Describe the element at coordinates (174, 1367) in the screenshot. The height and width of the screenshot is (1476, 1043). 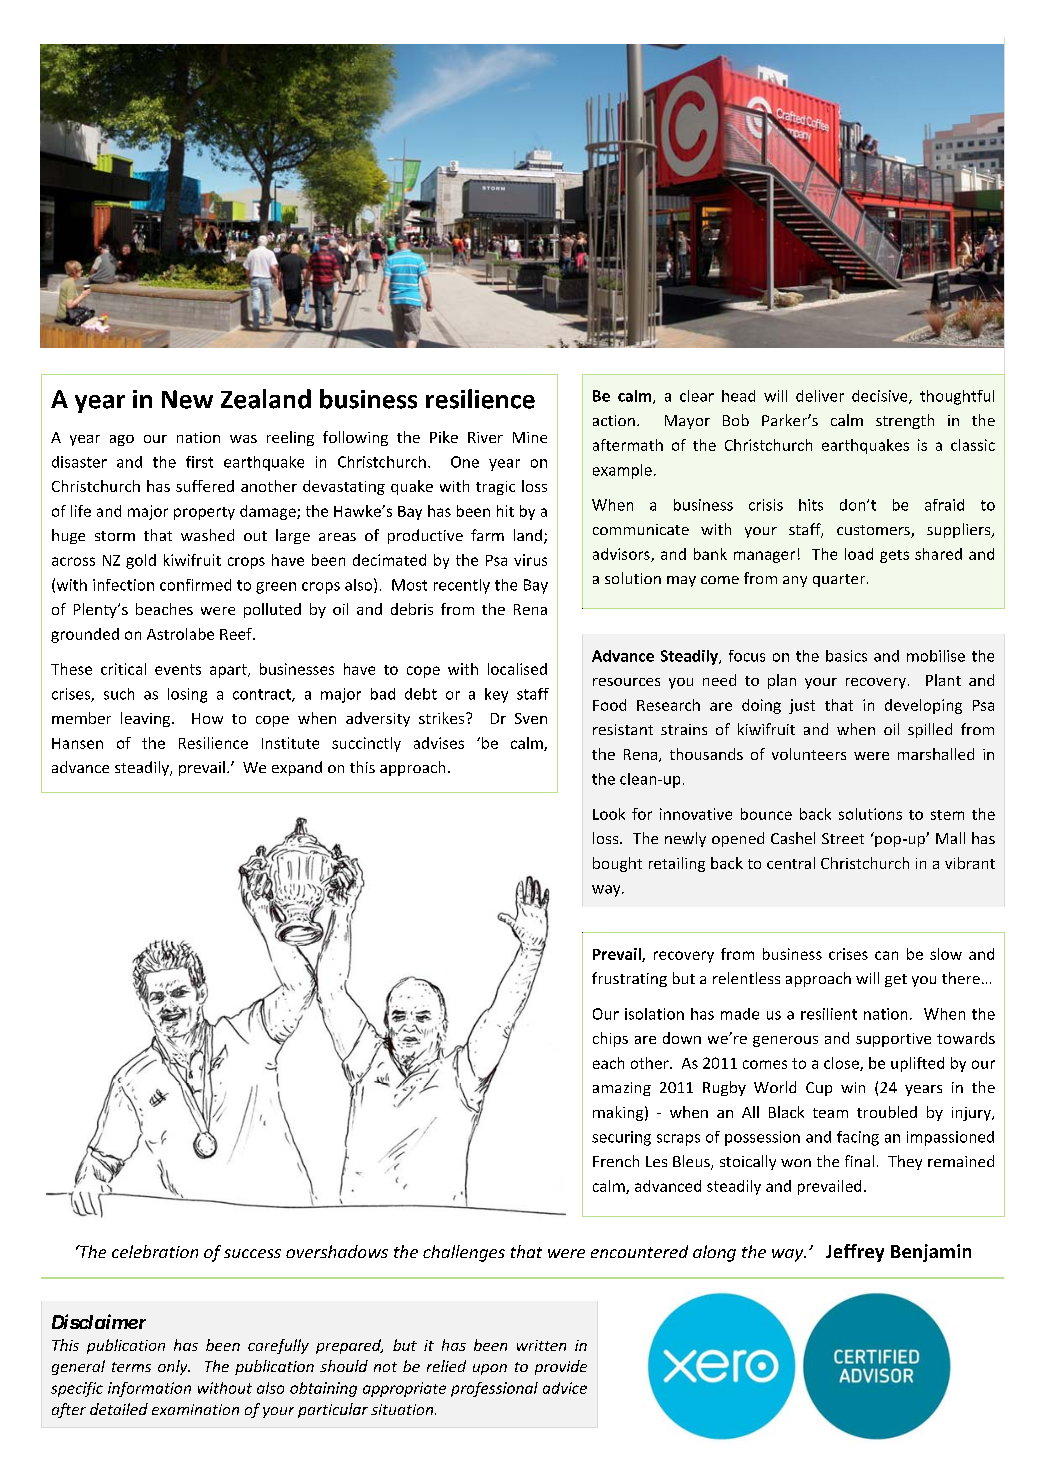
I see `only` at that location.
